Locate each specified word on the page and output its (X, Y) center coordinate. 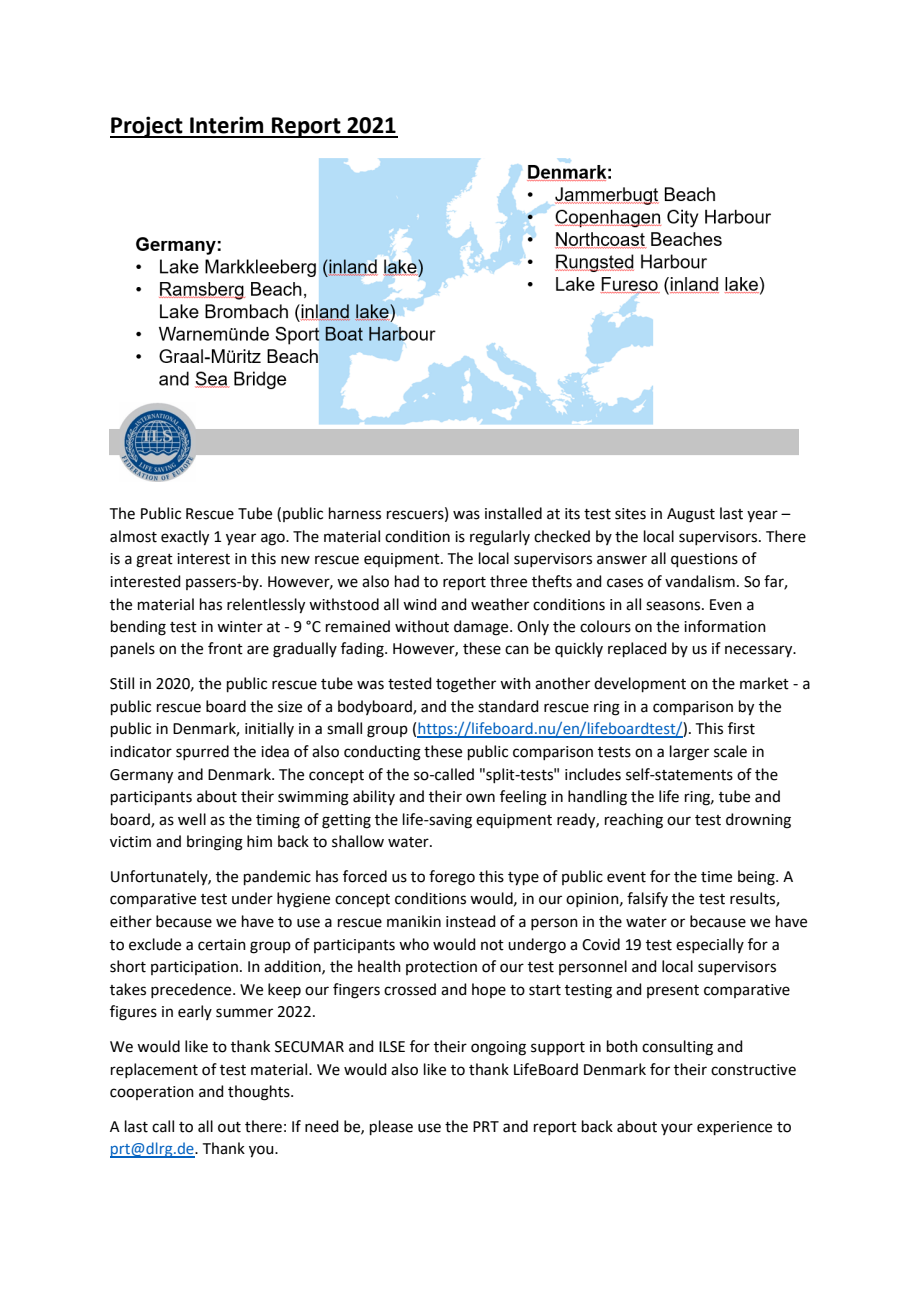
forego (452, 878)
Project (147, 127)
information (725, 626)
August (691, 515)
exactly (185, 538)
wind (420, 604)
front (225, 648)
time (716, 877)
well (192, 819)
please (391, 1127)
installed (513, 513)
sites (630, 514)
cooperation (152, 1093)
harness (355, 513)
